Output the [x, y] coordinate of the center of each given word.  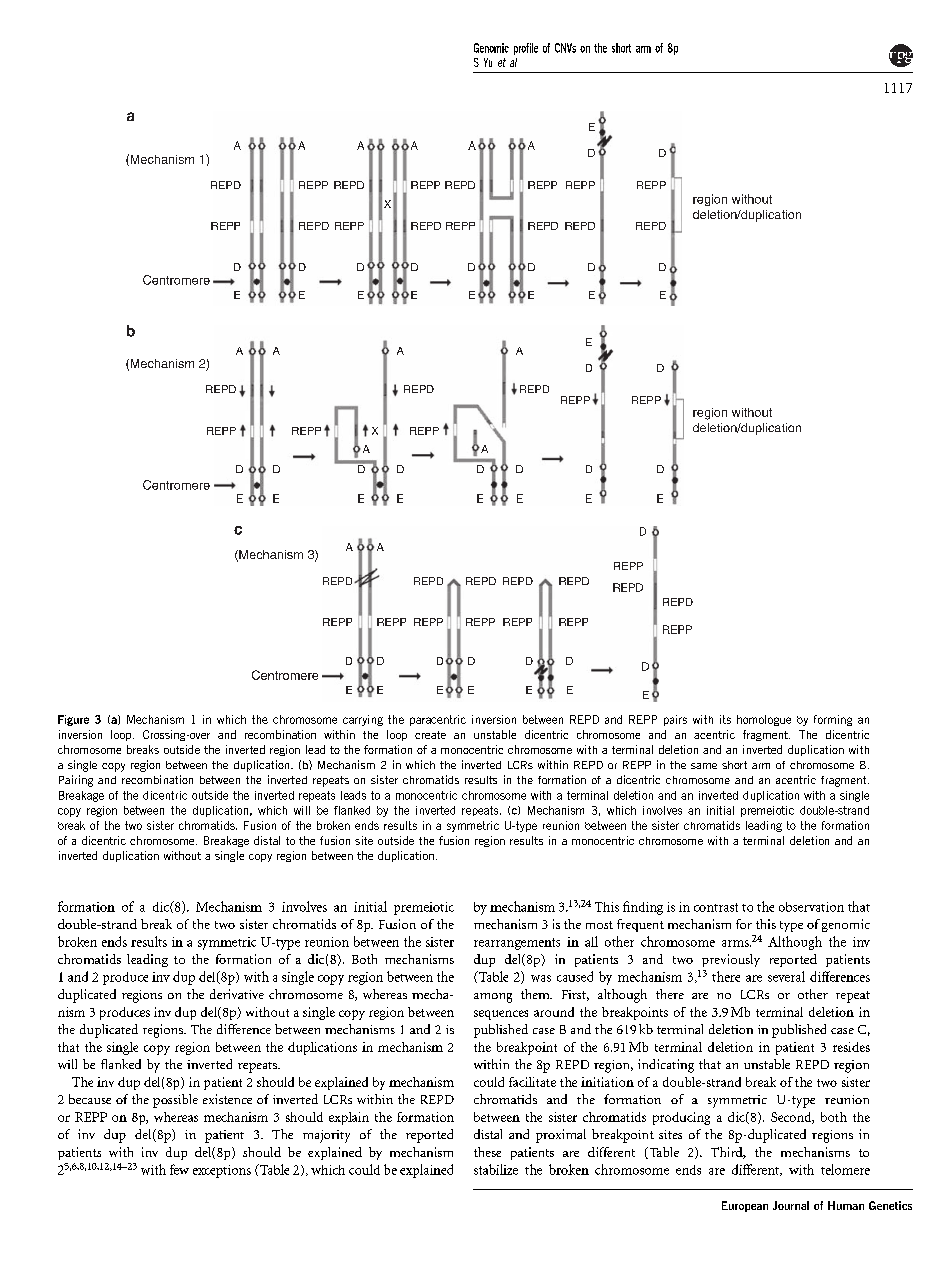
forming [833, 720]
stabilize [496, 1169]
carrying [363, 720]
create [430, 735]
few [179, 1169]
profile [526, 49]
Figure [73, 720]
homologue [764, 720]
